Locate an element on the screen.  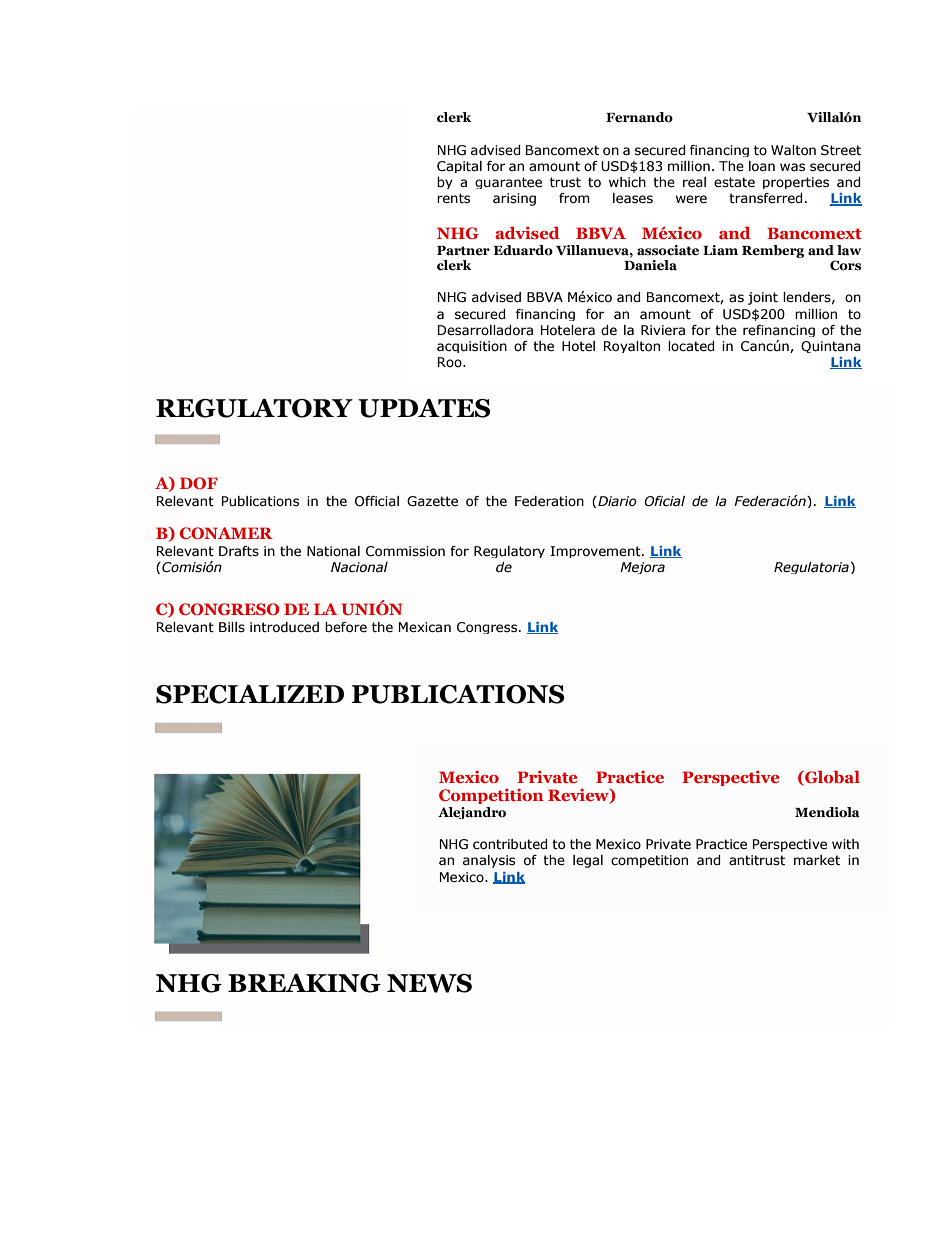
Improvement is located at coordinates (596, 552).
